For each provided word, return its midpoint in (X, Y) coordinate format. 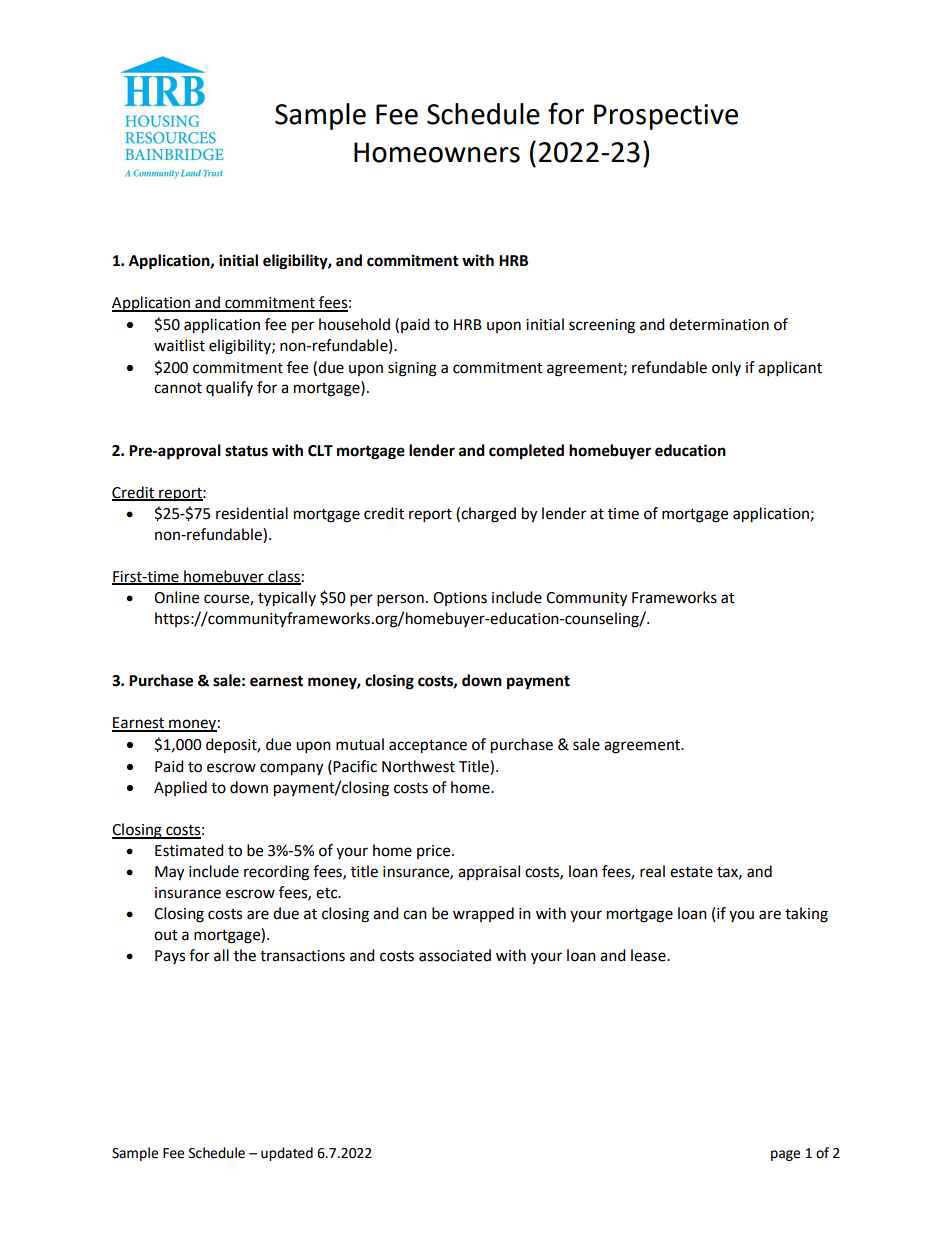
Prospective (666, 117)
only (726, 368)
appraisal (489, 872)
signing (412, 369)
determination (719, 324)
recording (276, 873)
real (652, 871)
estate (691, 872)
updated (287, 1154)
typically (287, 599)
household (354, 324)
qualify (229, 388)
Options (460, 599)
